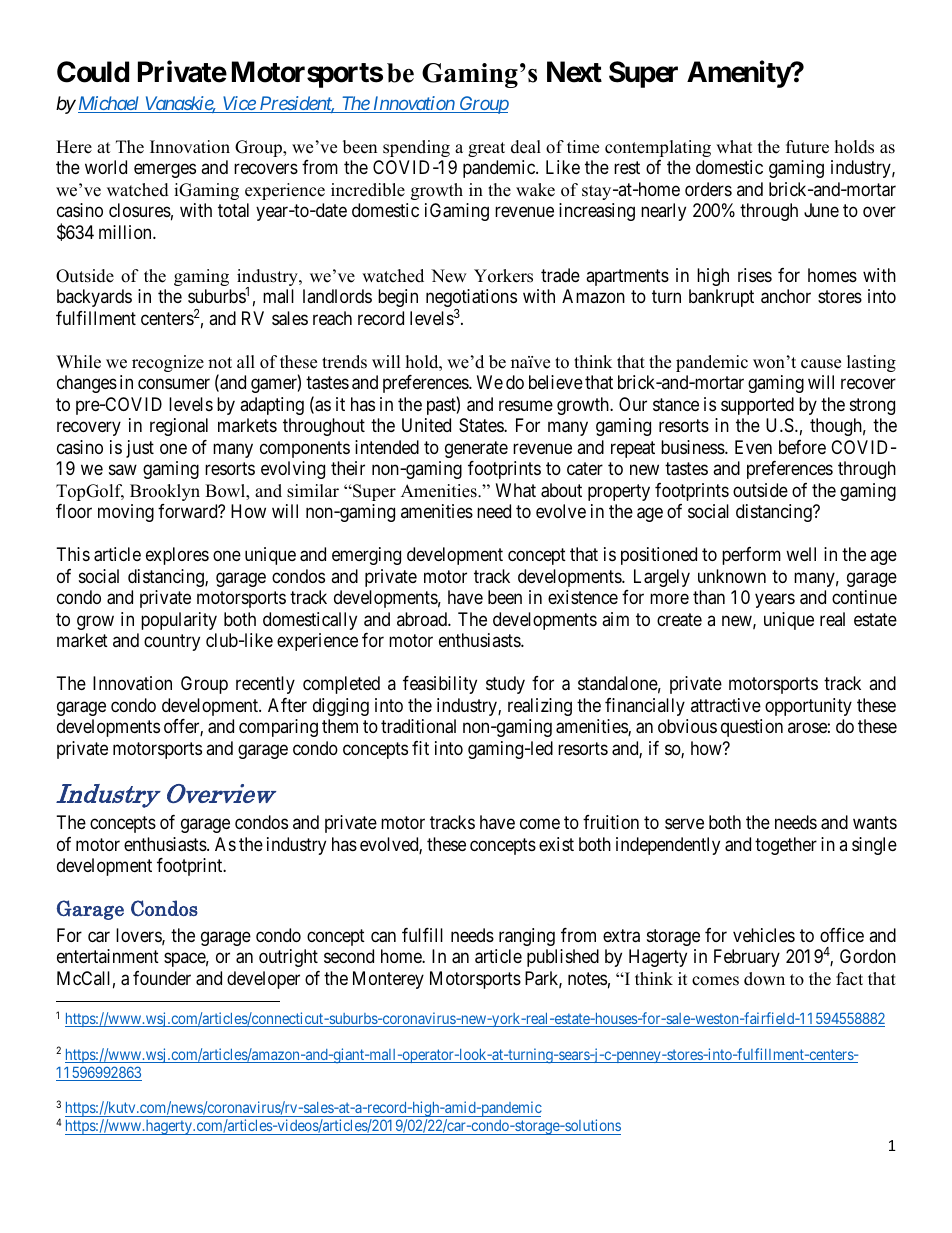  Describe the element at coordinates (752, 728) in the screenshot. I see `question` at that location.
